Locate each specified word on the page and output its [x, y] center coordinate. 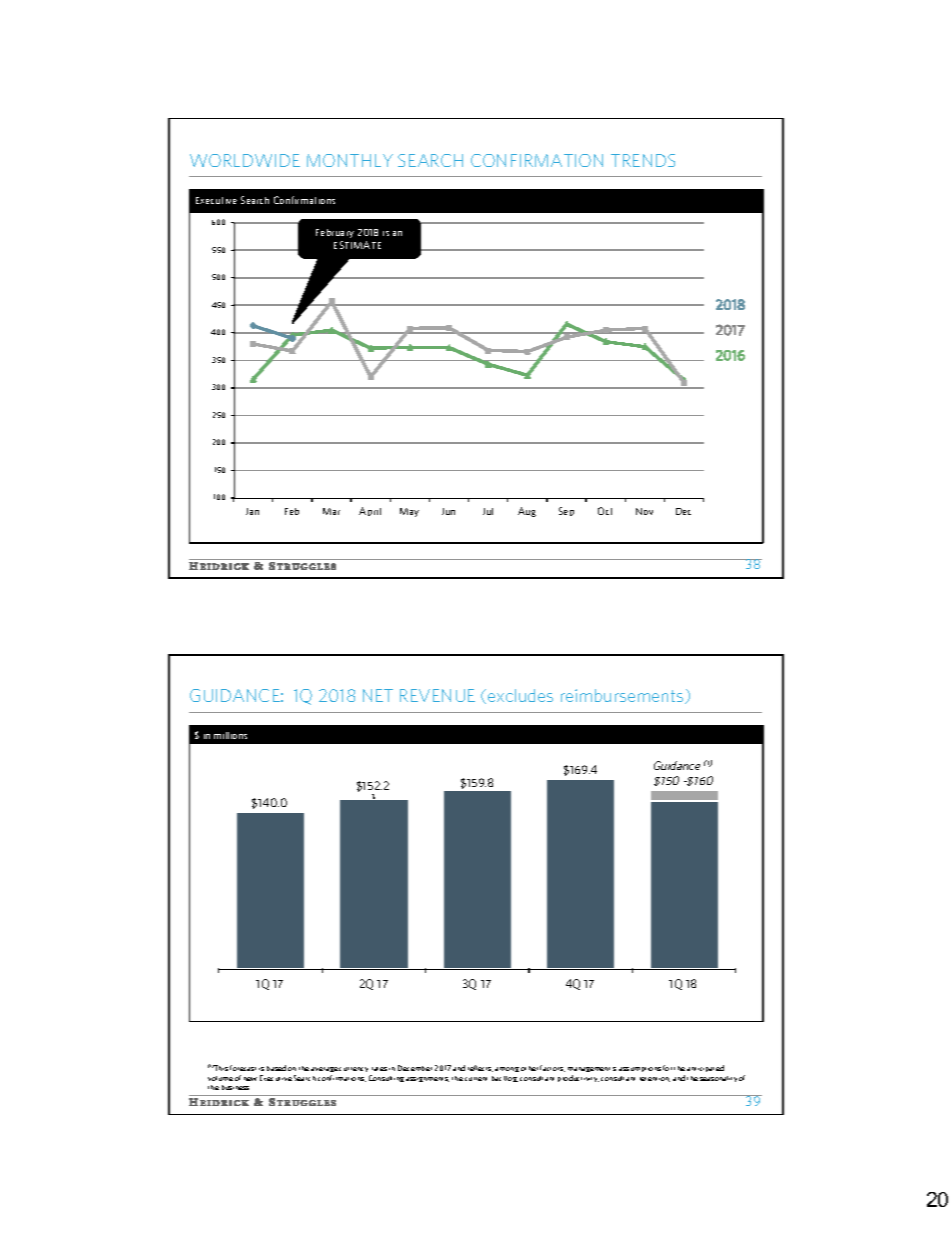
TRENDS [643, 160]
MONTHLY [350, 160]
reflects [480, 1068]
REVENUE [437, 695]
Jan [252, 511]
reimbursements [623, 696]
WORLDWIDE [245, 160]
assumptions [640, 1069]
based [276, 1068]
